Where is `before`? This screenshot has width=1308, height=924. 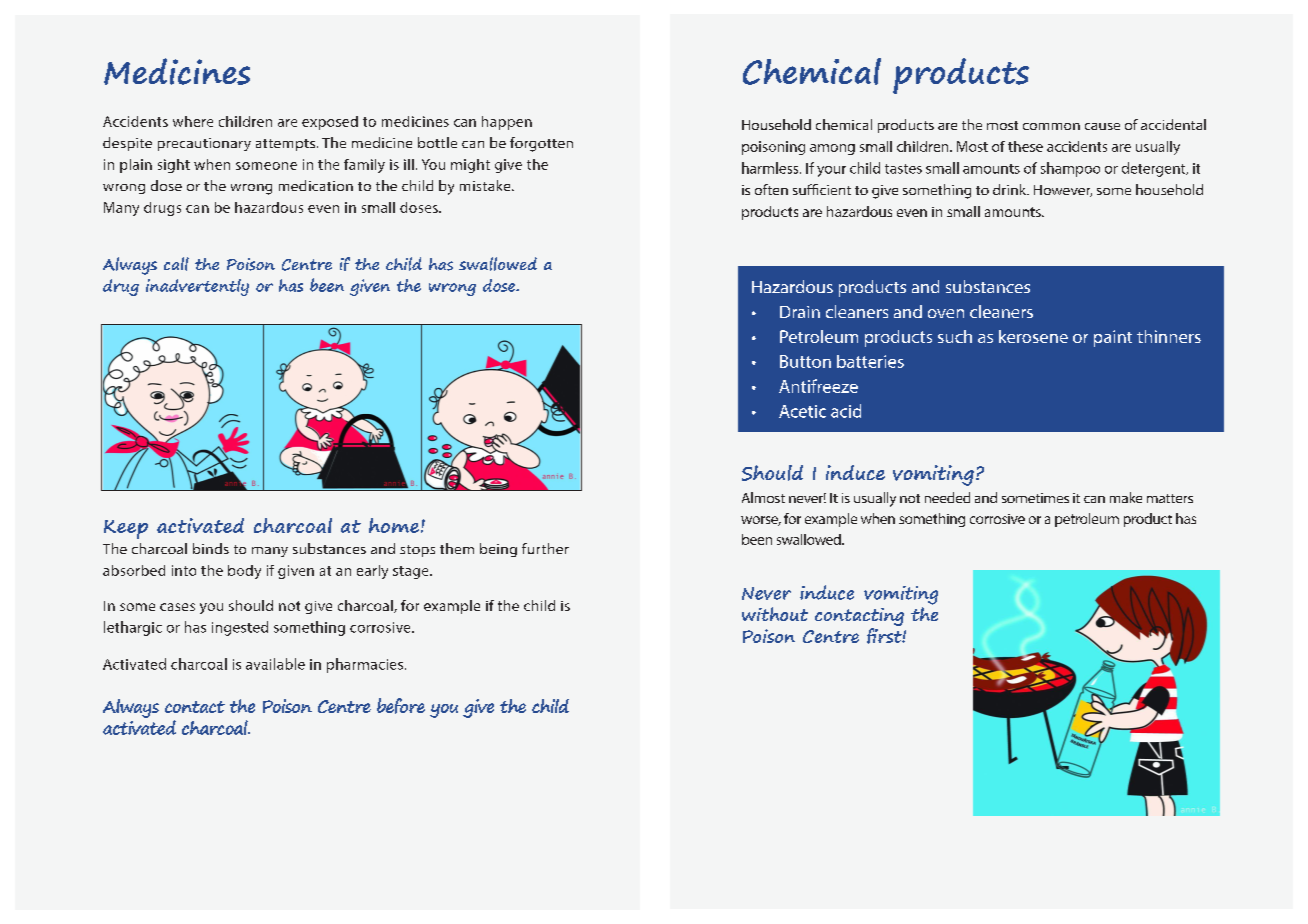 before is located at coordinates (401, 706).
